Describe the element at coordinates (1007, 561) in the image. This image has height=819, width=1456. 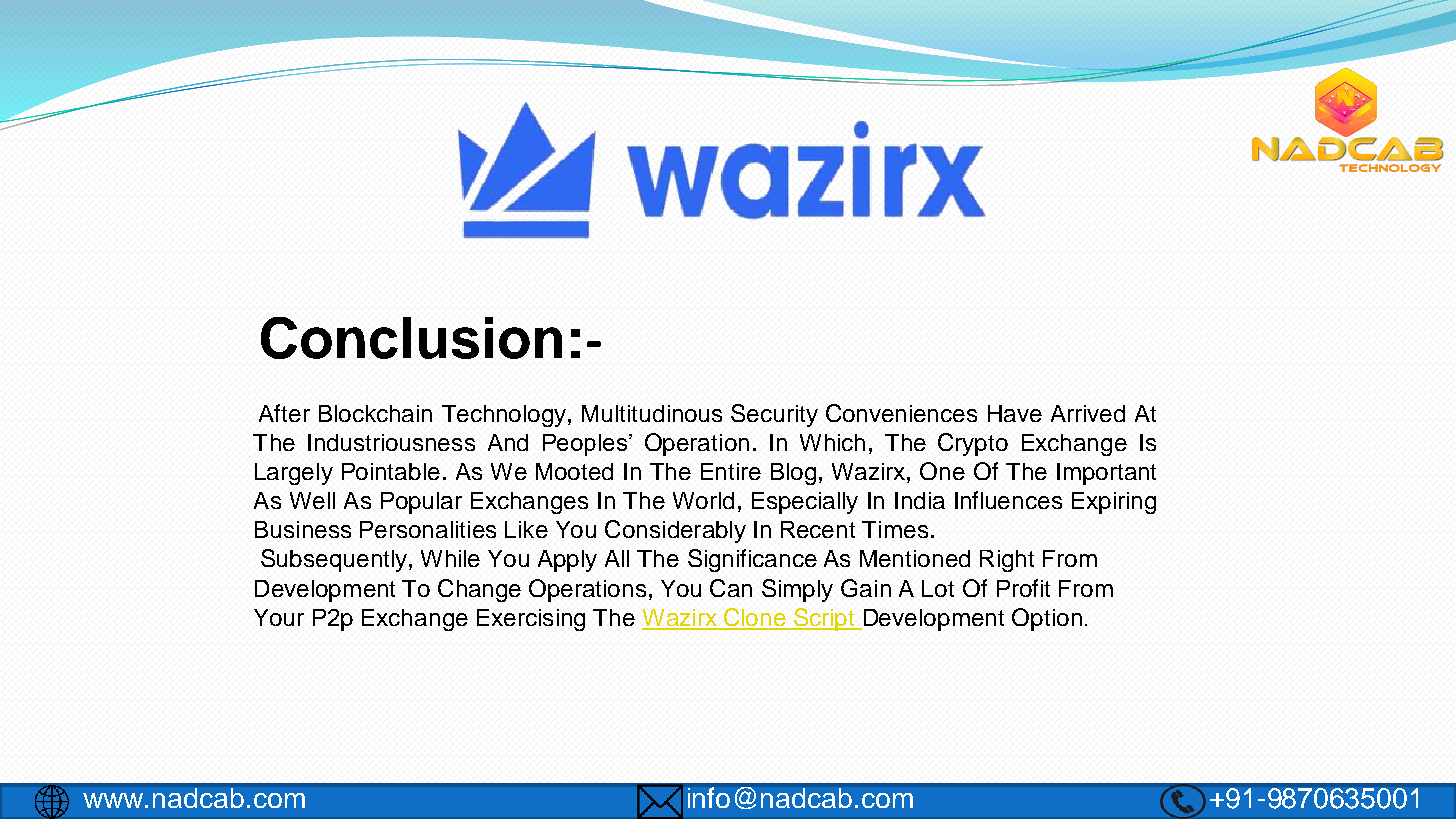
I see `Right` at that location.
